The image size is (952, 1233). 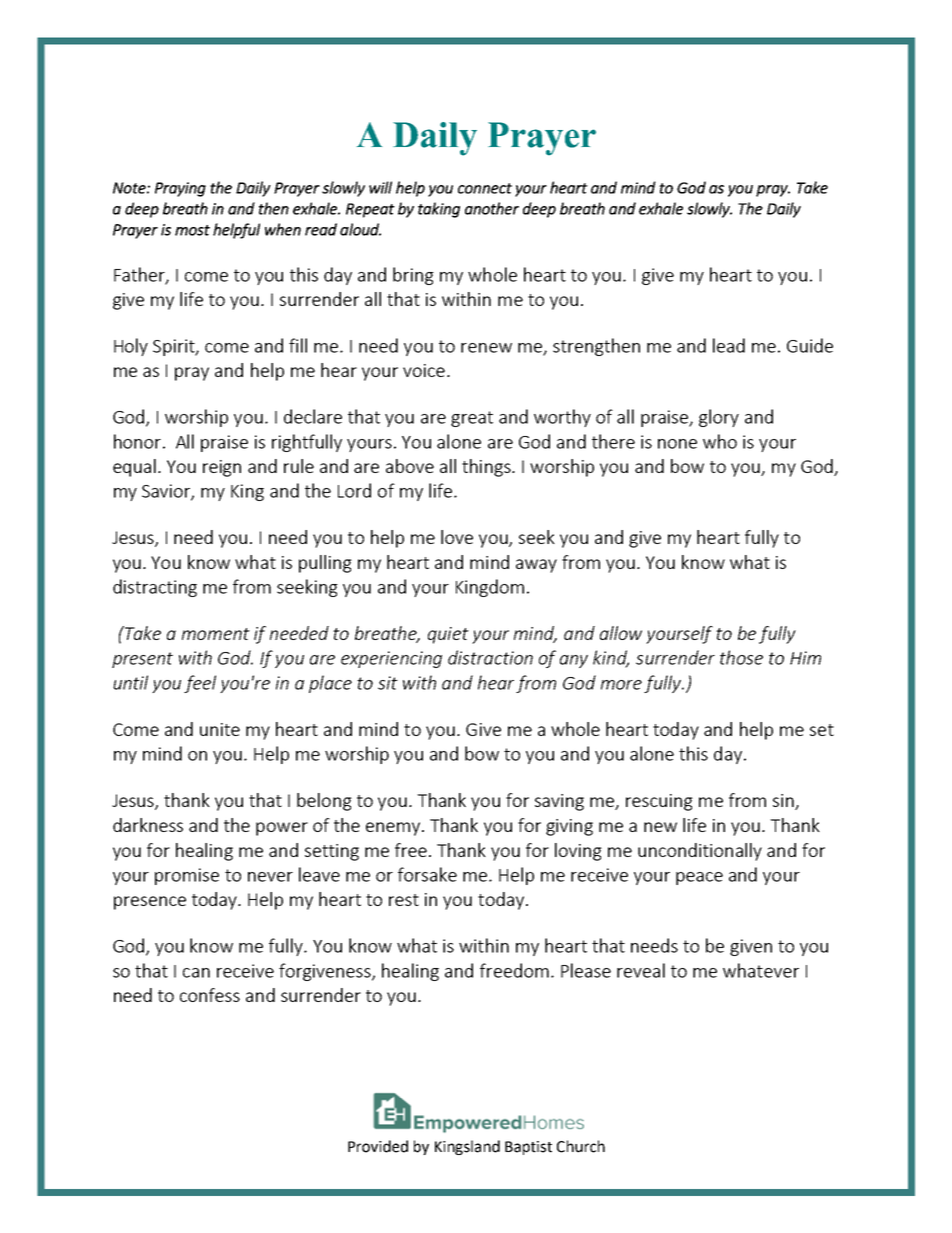 What do you see at coordinates (492, 208) in the page?
I see `another` at bounding box center [492, 208].
